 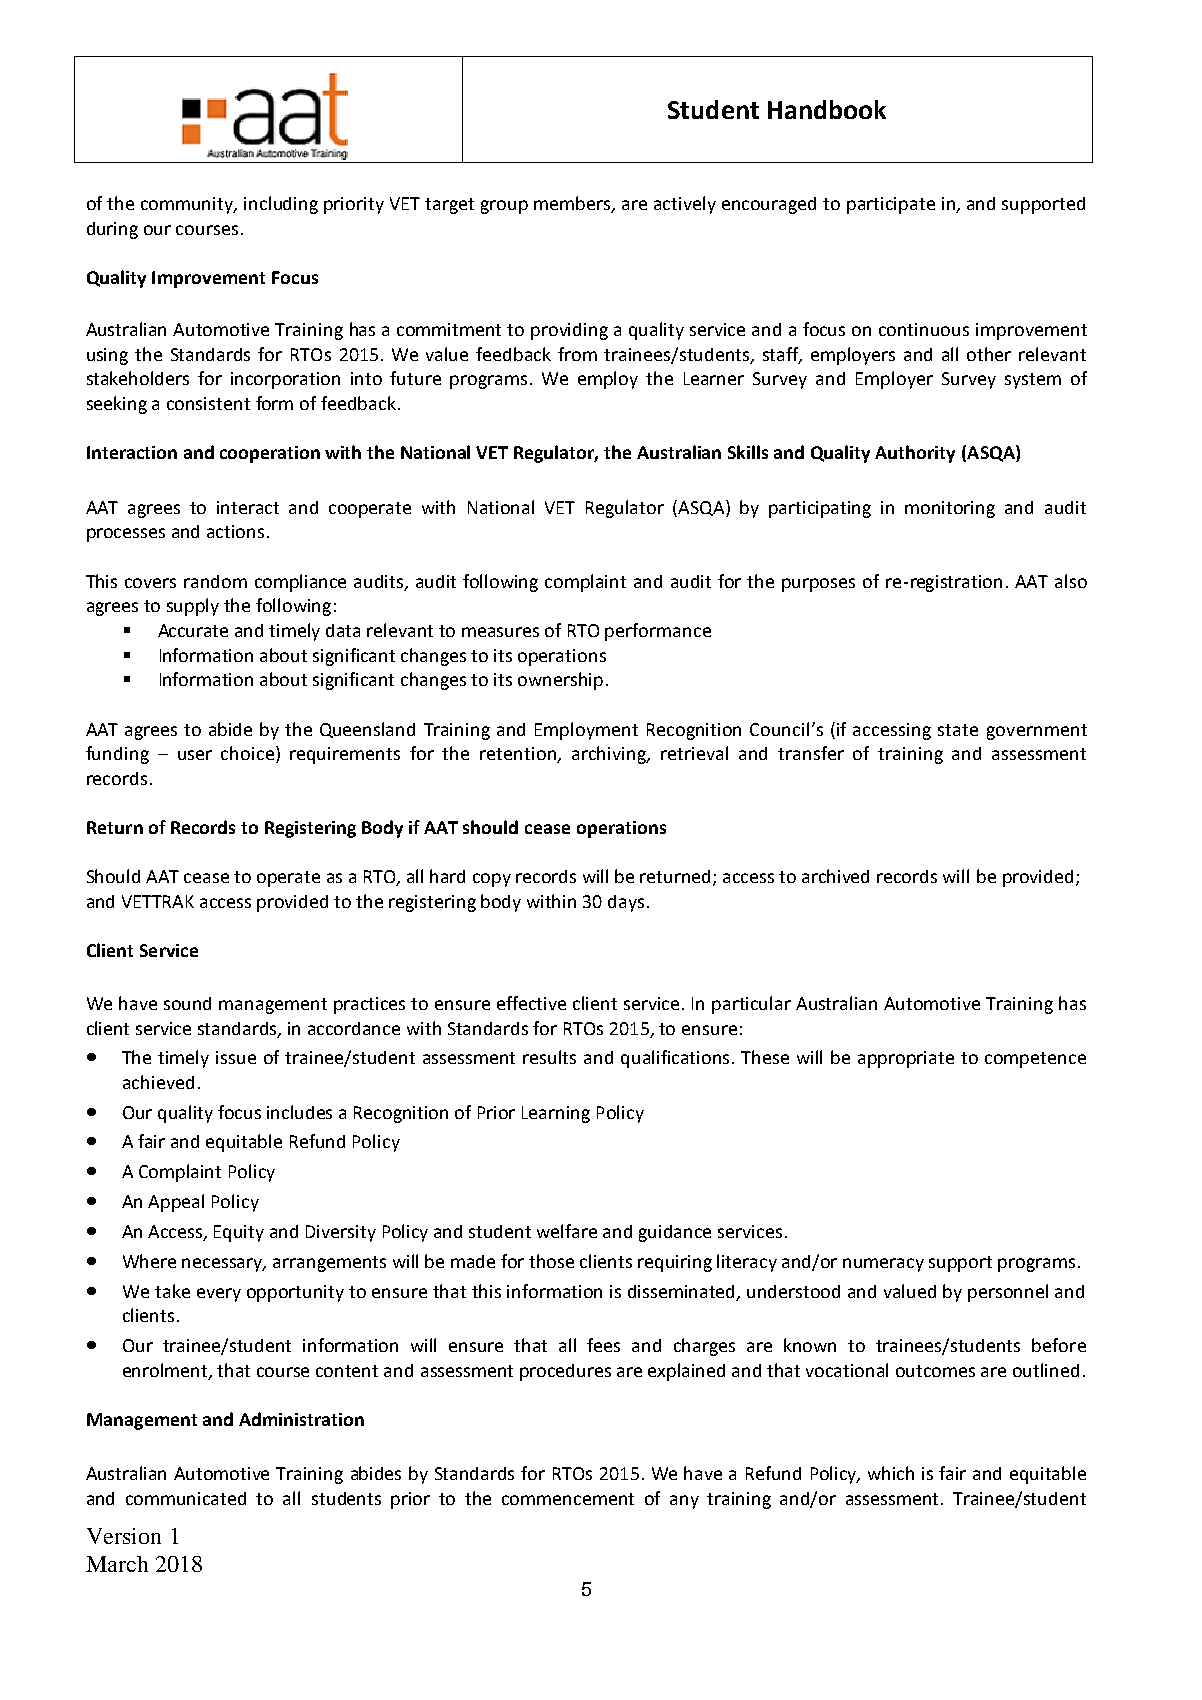 What do you see at coordinates (235, 531) in the screenshot?
I see `actions` at bounding box center [235, 531].
